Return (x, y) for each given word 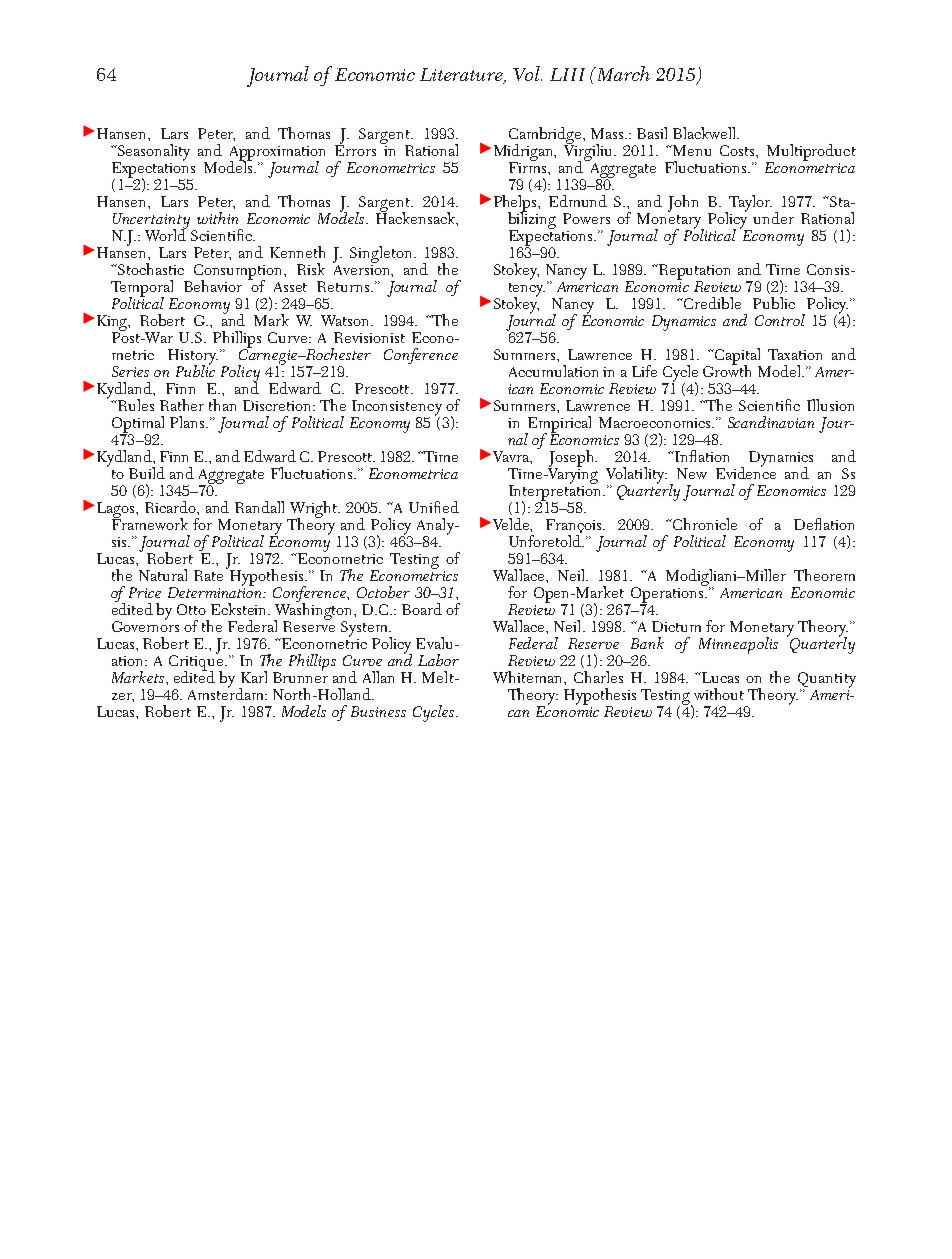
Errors (355, 149)
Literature (463, 76)
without (719, 694)
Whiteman (529, 677)
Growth (727, 370)
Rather (182, 405)
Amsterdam (227, 693)
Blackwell (706, 133)
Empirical (558, 425)
